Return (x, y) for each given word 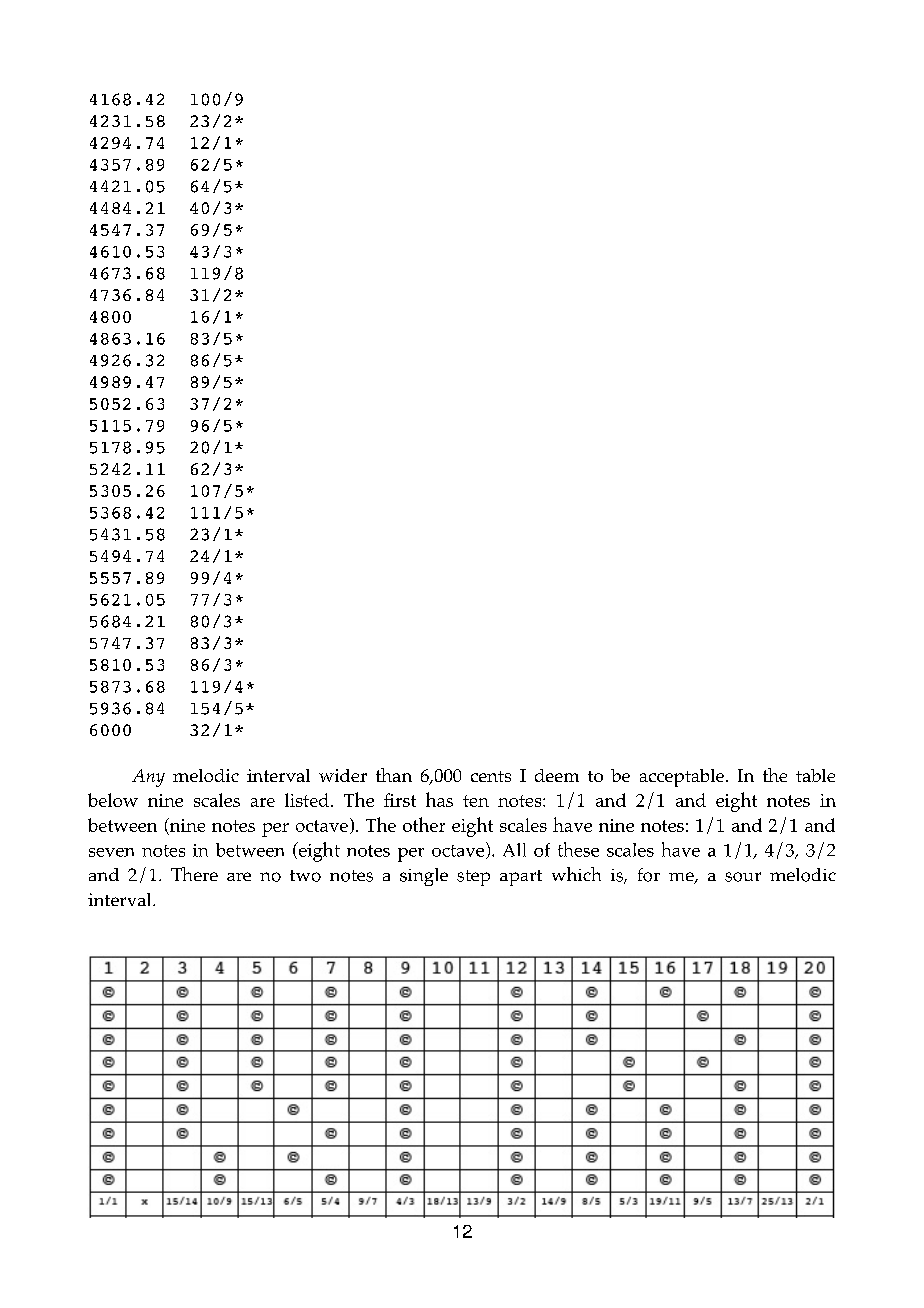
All (514, 850)
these (578, 849)
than (394, 775)
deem (557, 775)
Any (148, 778)
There (194, 874)
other (424, 824)
